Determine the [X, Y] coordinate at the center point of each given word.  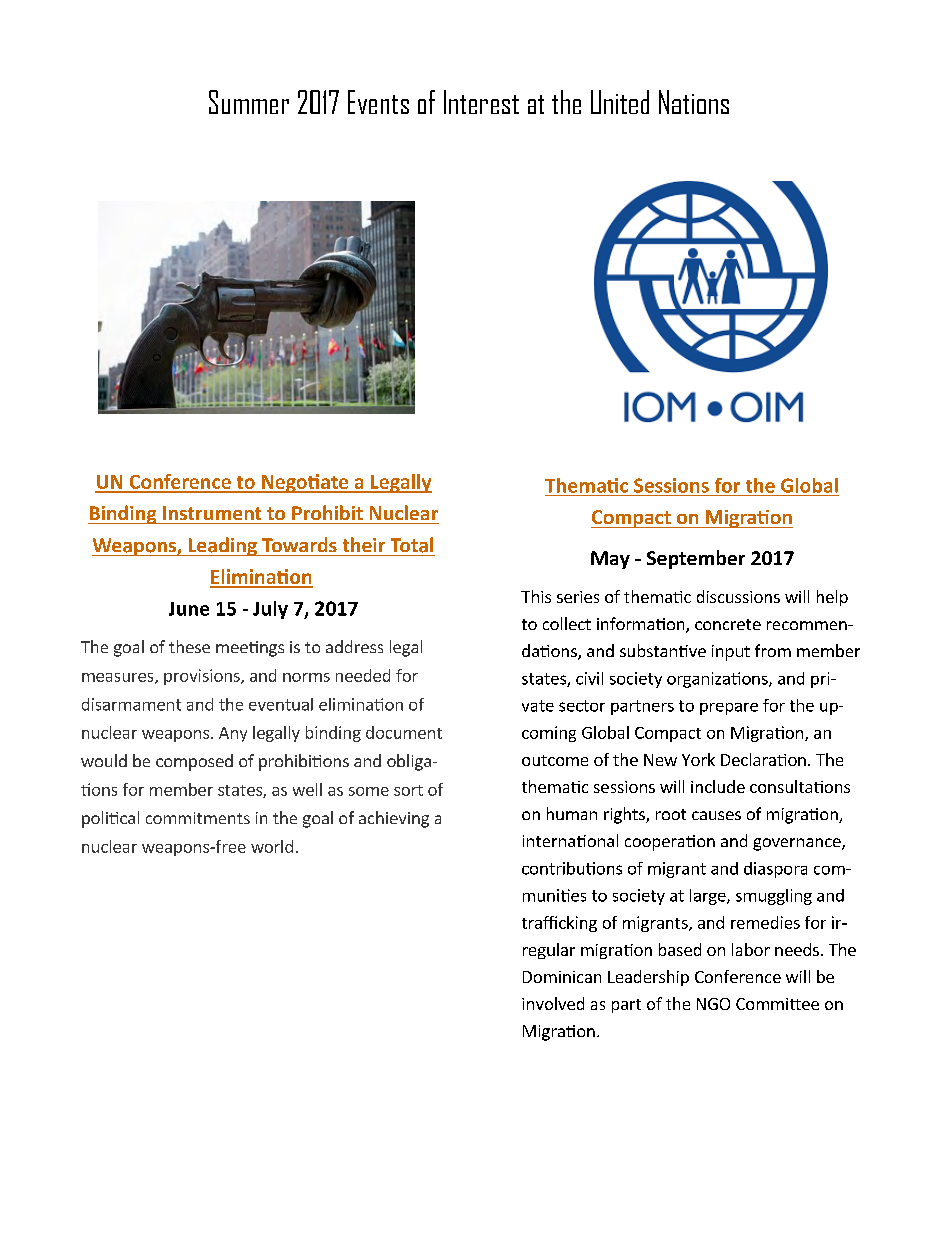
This [536, 596]
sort [408, 790]
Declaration [763, 759]
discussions [738, 596]
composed [194, 762]
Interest [481, 102]
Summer [249, 102]
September [696, 559]
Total [412, 545]
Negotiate [305, 483]
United [620, 102]
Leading [222, 546]
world [272, 846]
